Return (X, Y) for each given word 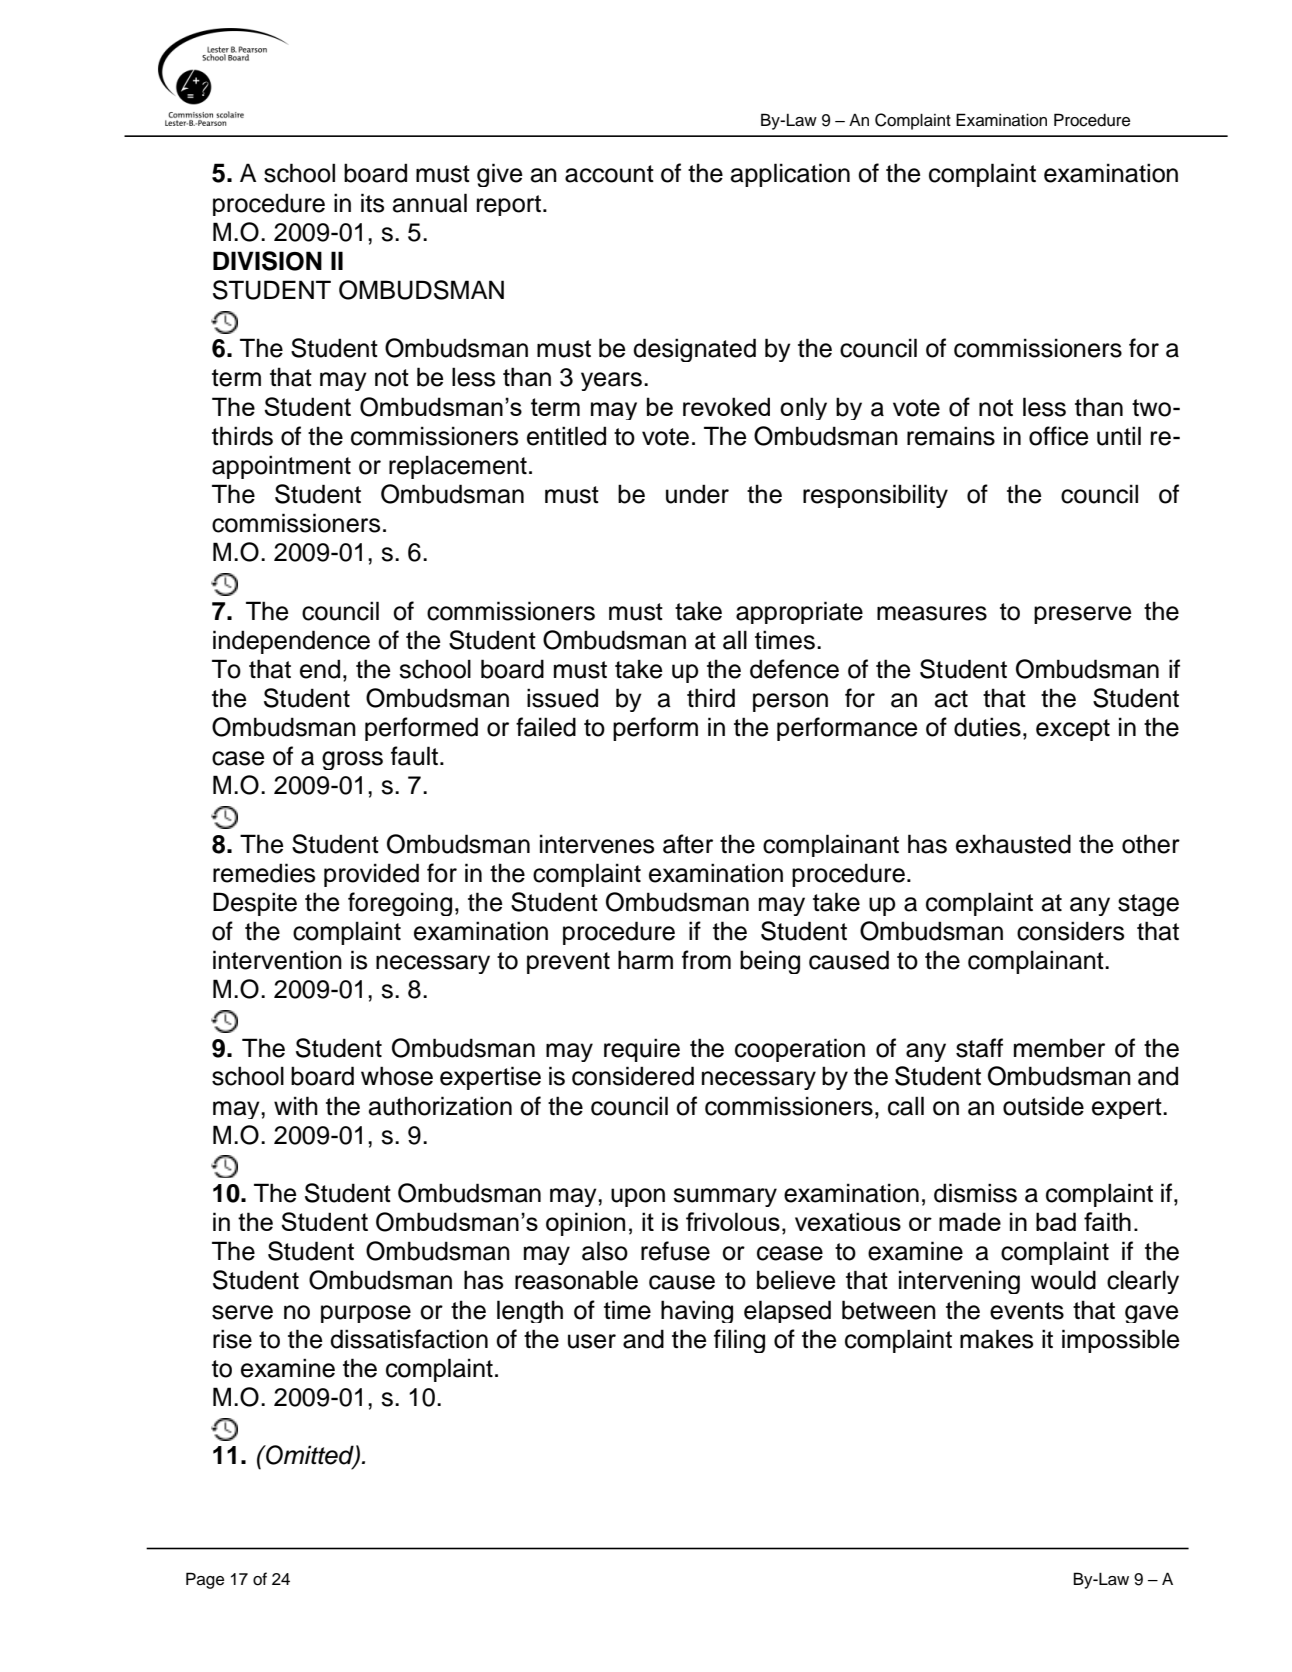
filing (739, 1341)
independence (291, 642)
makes (996, 1339)
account (609, 174)
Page (205, 1580)
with (296, 1105)
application (790, 175)
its (372, 203)
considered (633, 1076)
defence (794, 669)
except (1073, 730)
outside (1043, 1106)
